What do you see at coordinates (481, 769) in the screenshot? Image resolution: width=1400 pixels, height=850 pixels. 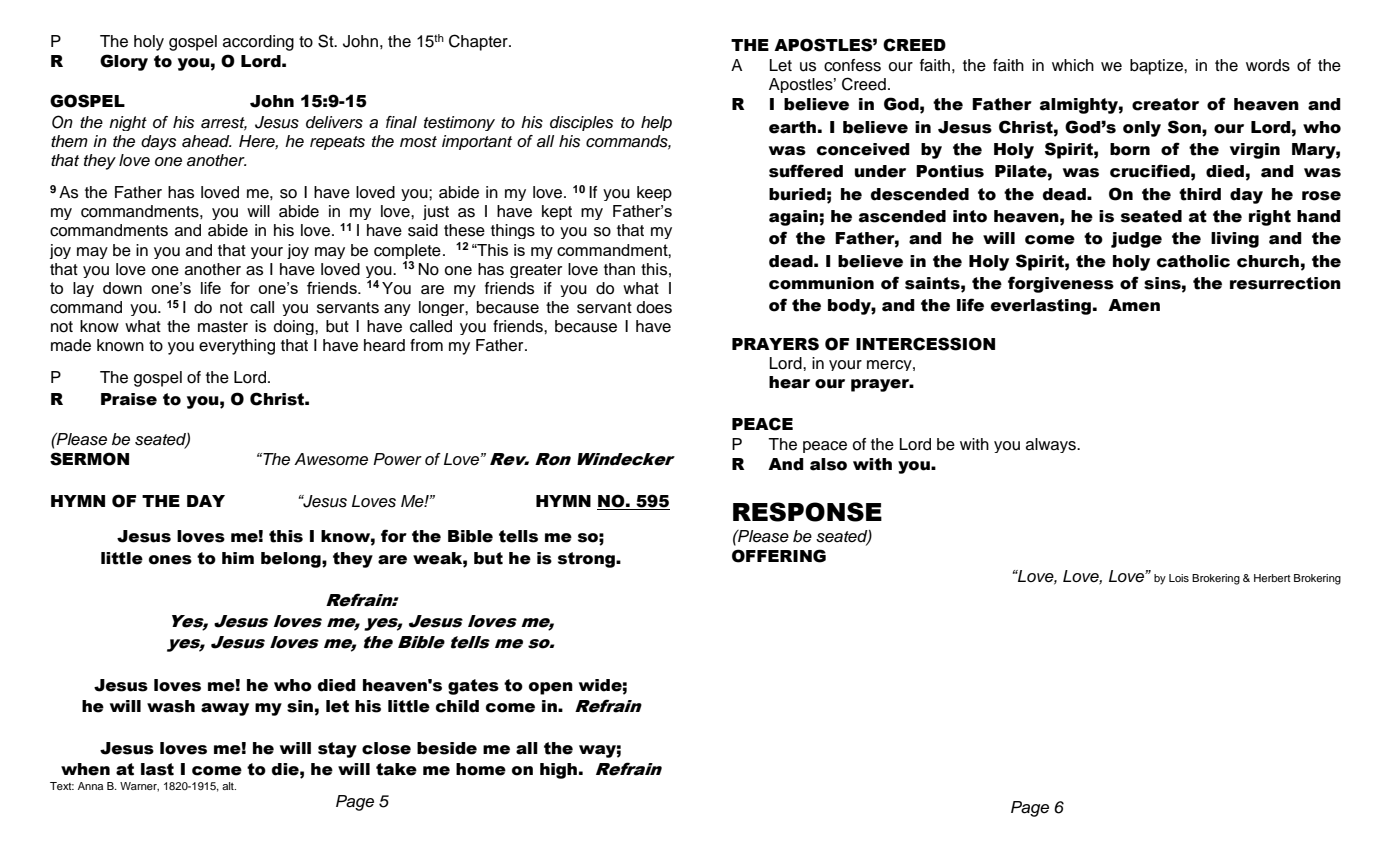 I see `home` at bounding box center [481, 769].
